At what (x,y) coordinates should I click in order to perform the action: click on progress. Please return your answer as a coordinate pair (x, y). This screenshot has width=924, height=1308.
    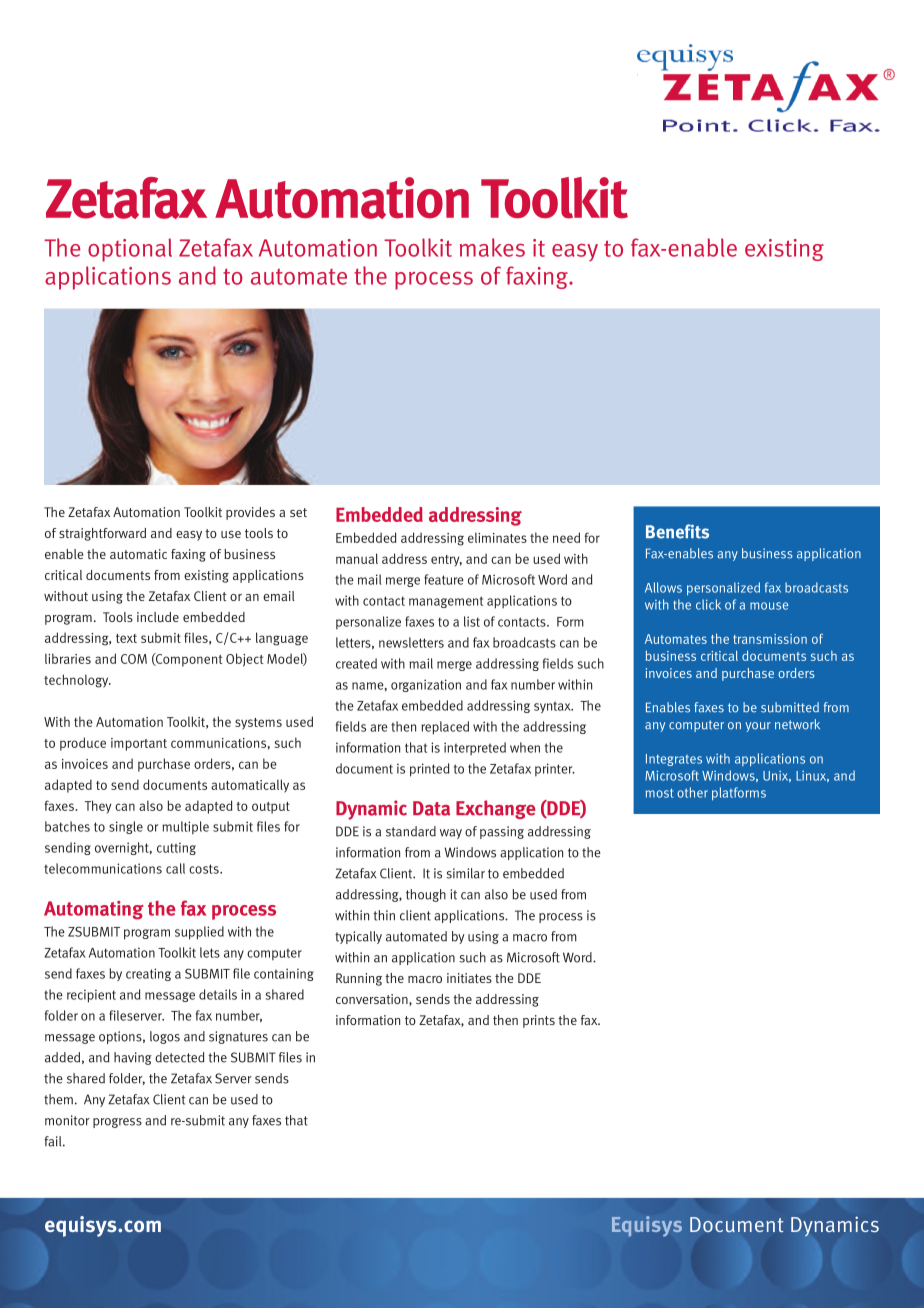
    Looking at the image, I should click on (117, 1123).
